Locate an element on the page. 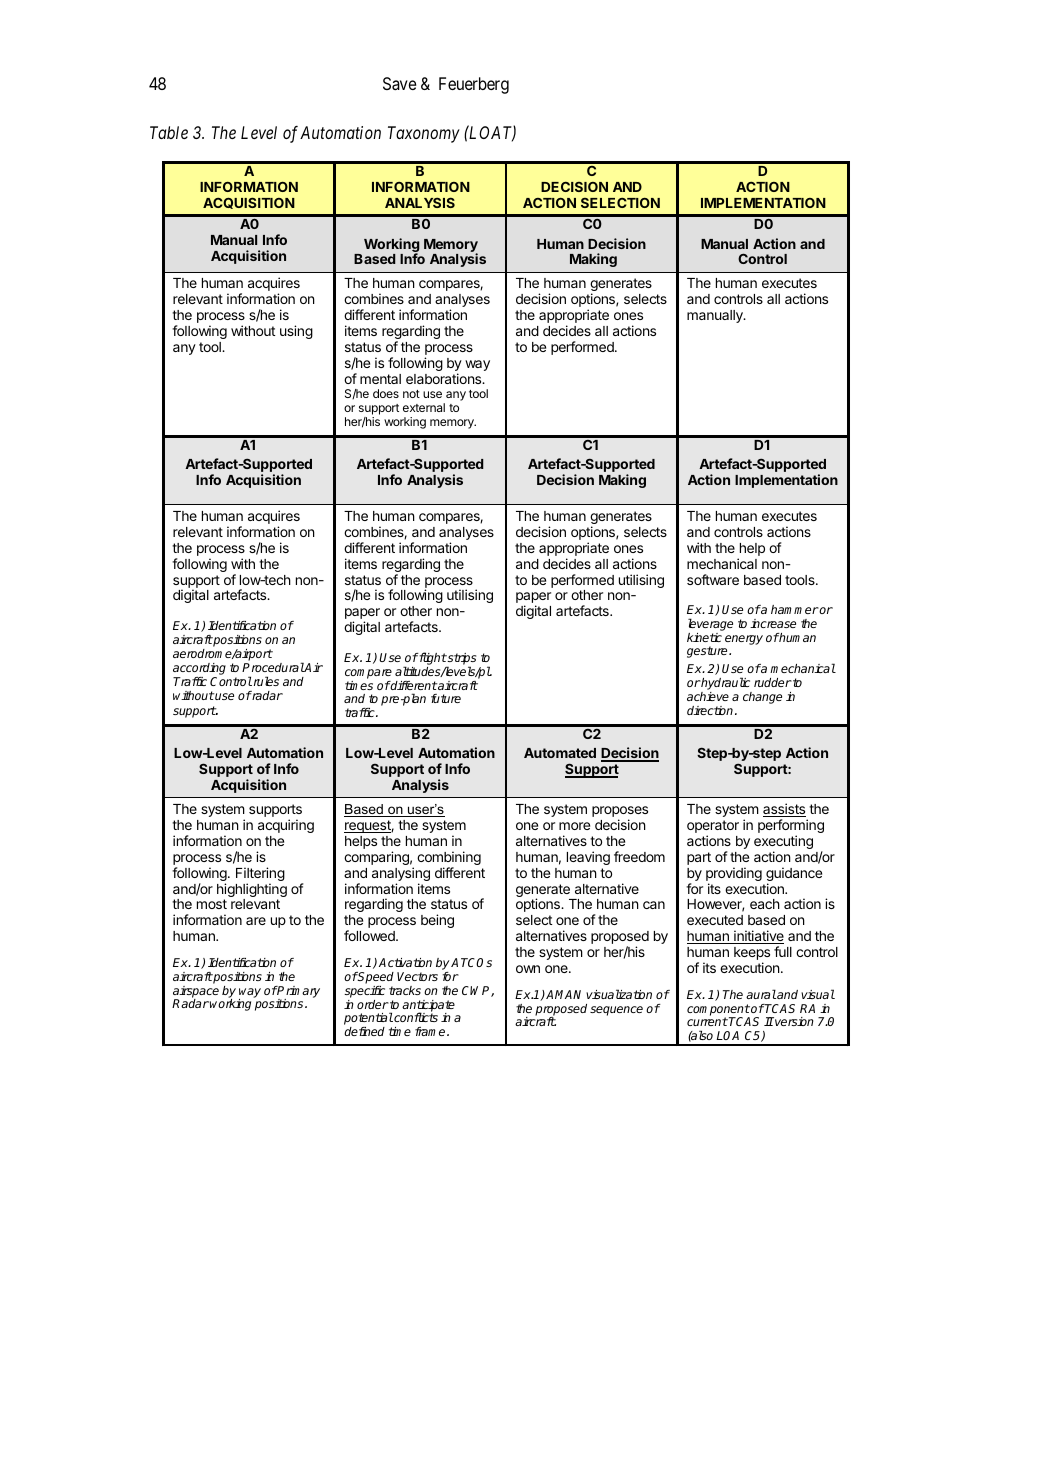  future is located at coordinates (446, 698).
